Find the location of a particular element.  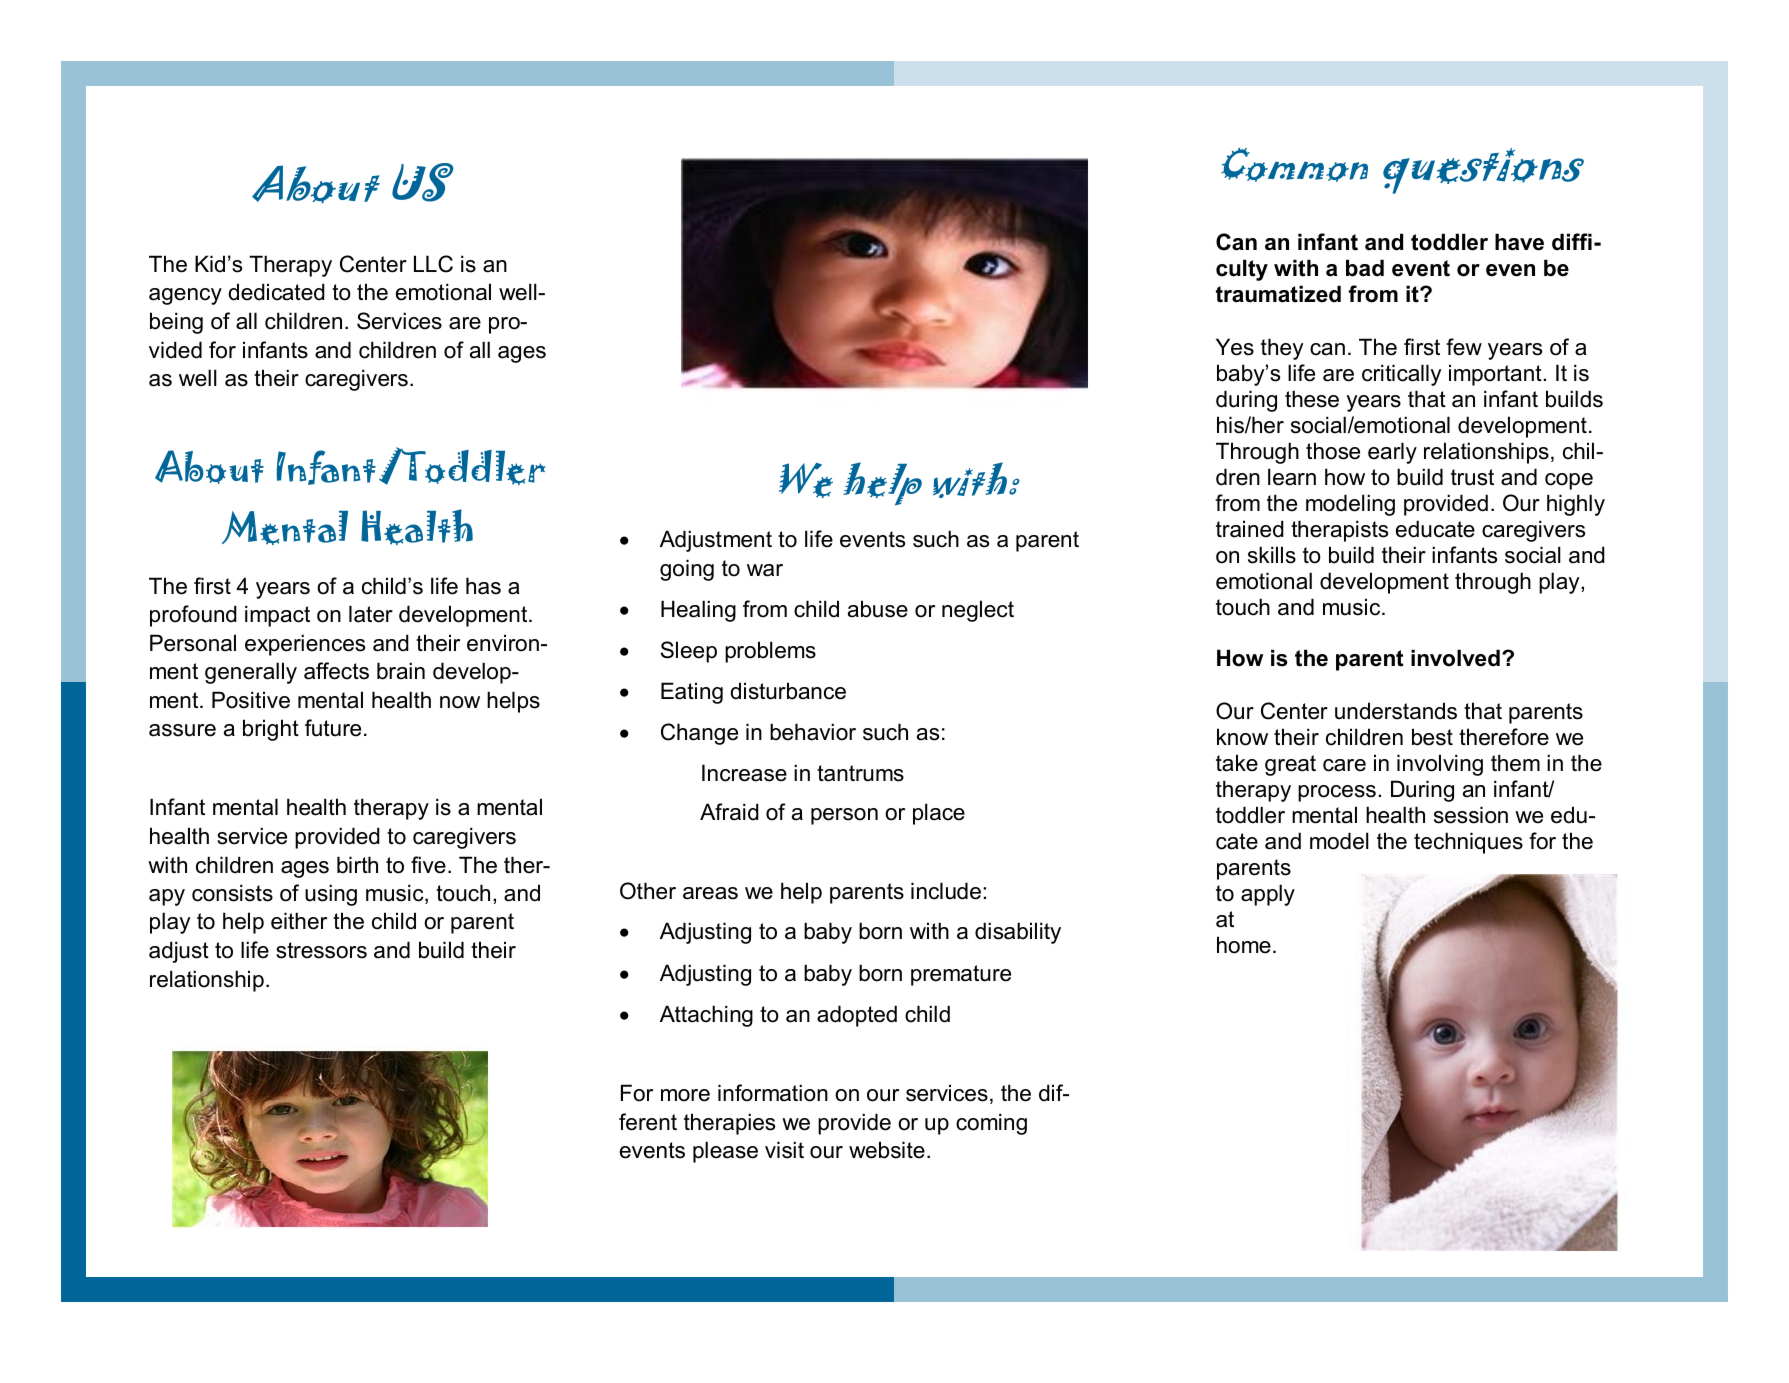

trust is located at coordinates (1472, 477).
